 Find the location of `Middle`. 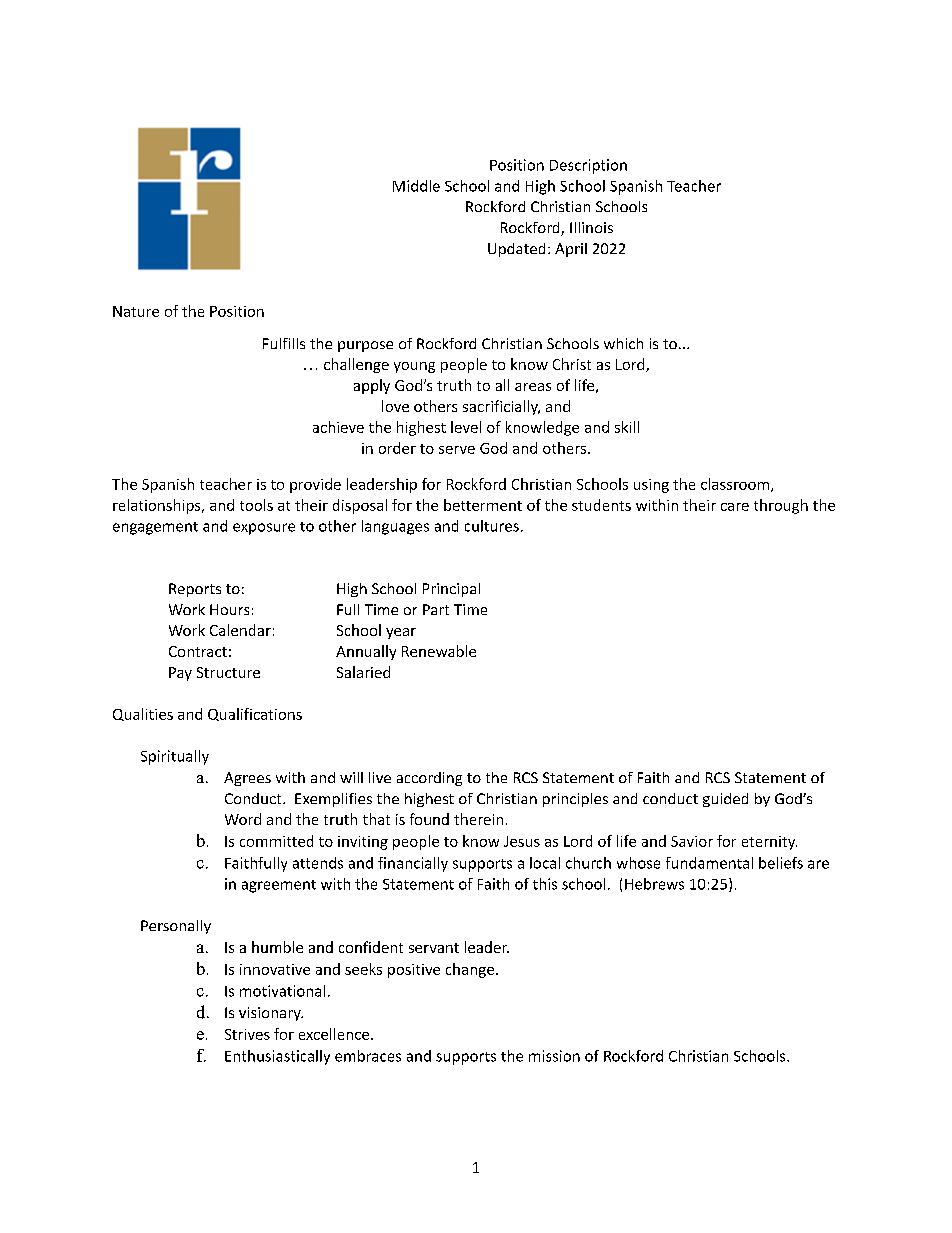

Middle is located at coordinates (416, 186).
